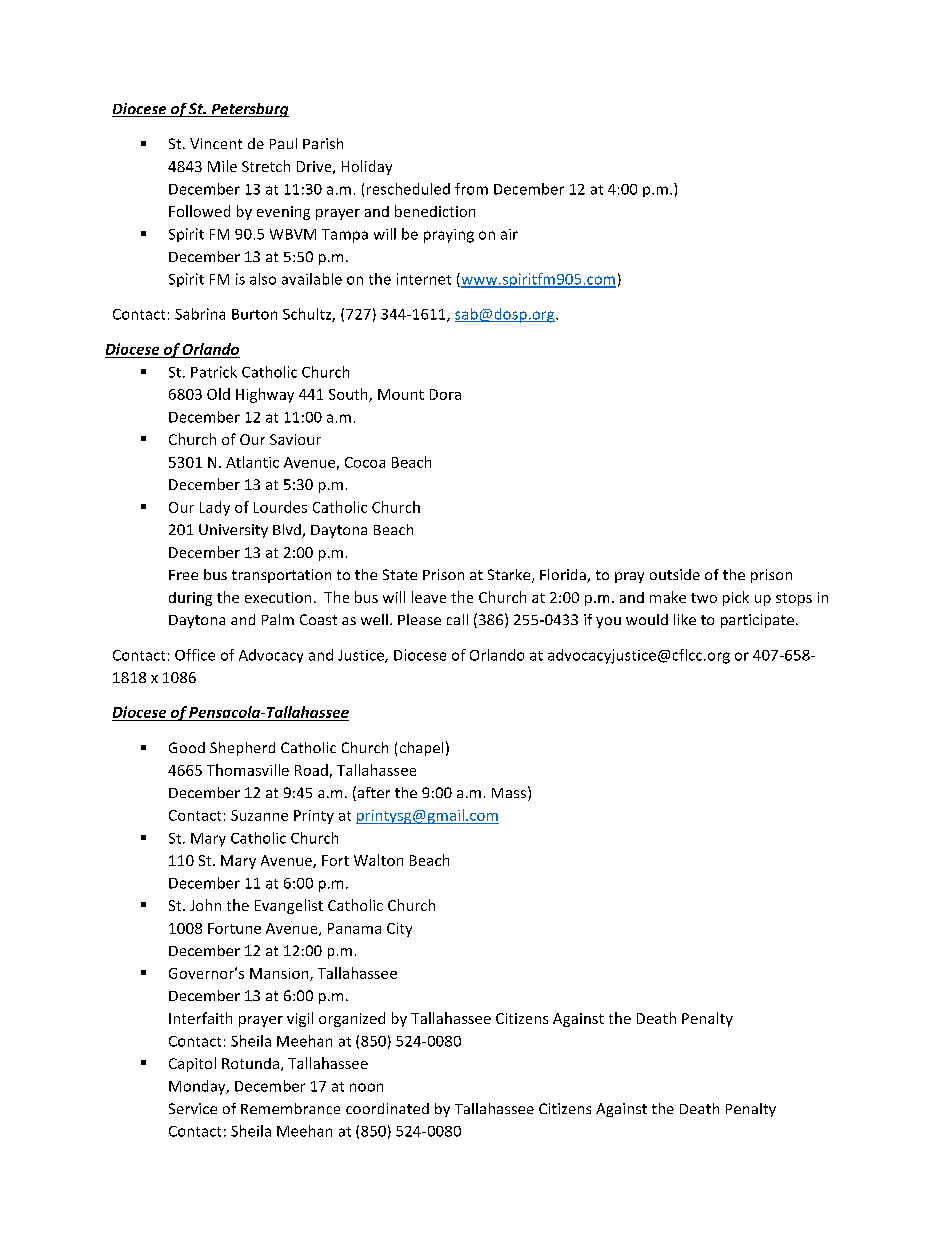 Image resolution: width=952 pixels, height=1233 pixels. Describe the element at coordinates (366, 1087) in the screenshot. I see `noon` at that location.
